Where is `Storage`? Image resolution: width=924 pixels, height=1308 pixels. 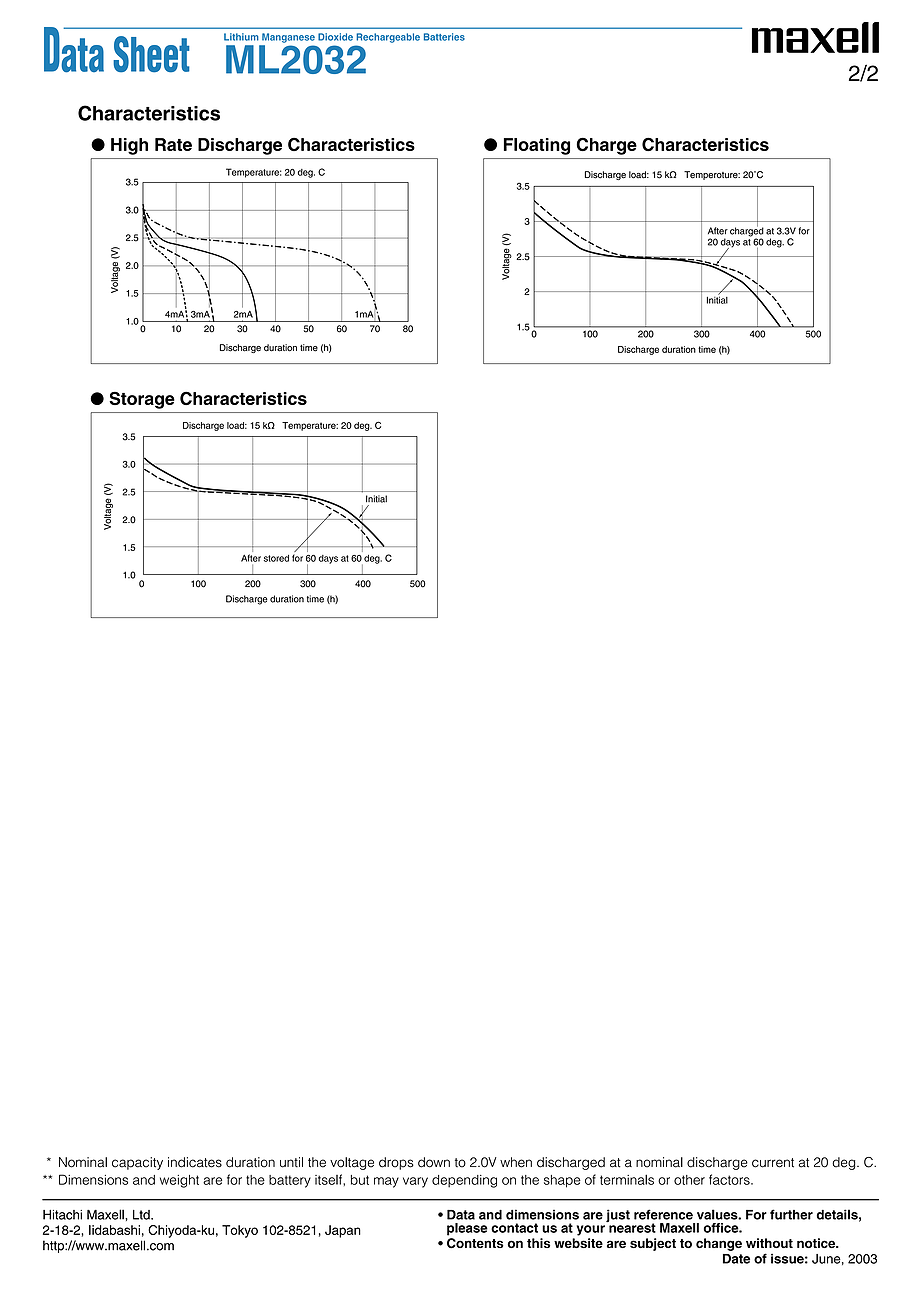
Storage is located at coordinates (142, 400).
